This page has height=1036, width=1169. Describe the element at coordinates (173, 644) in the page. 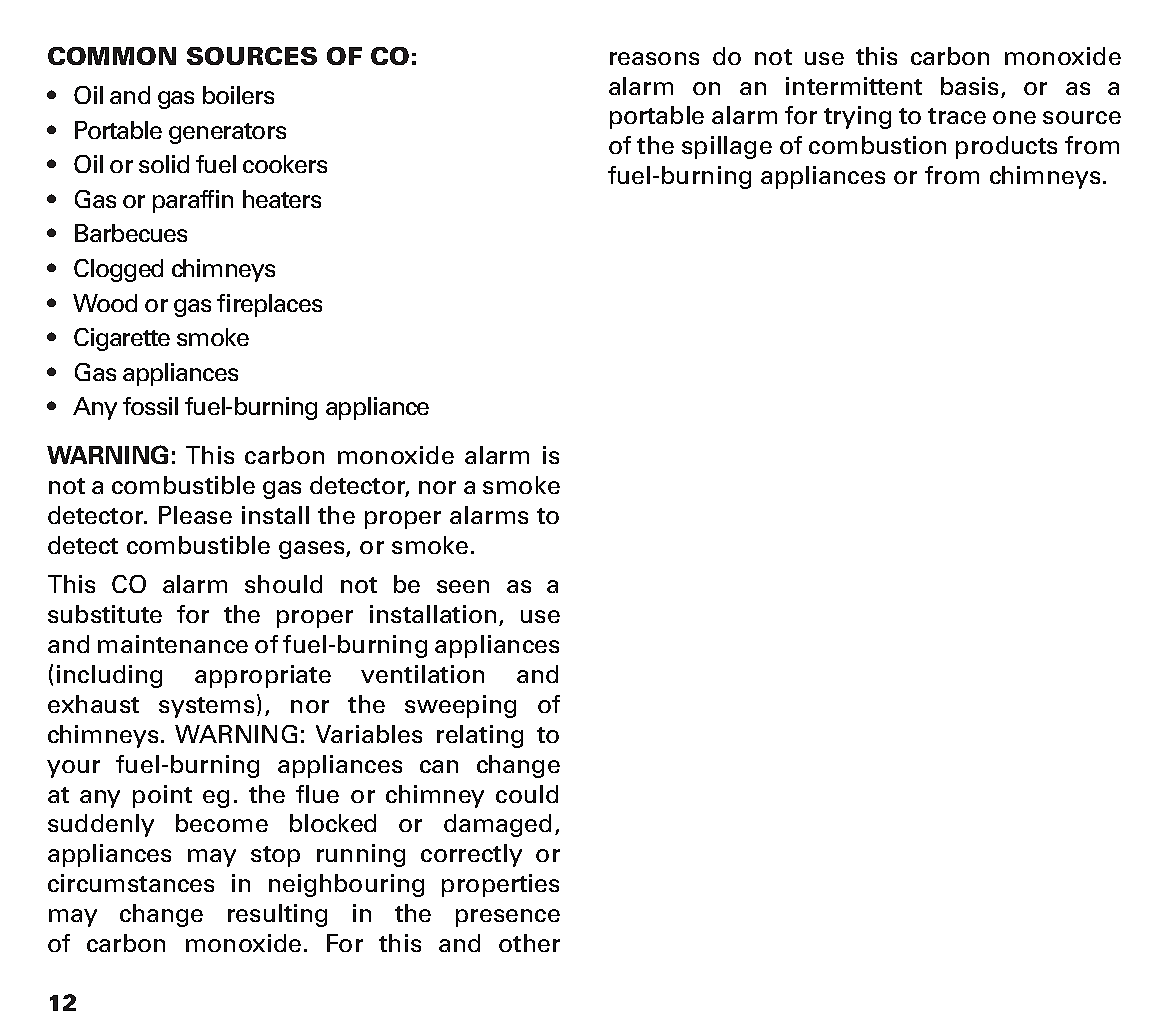

I see `maintenance` at that location.
